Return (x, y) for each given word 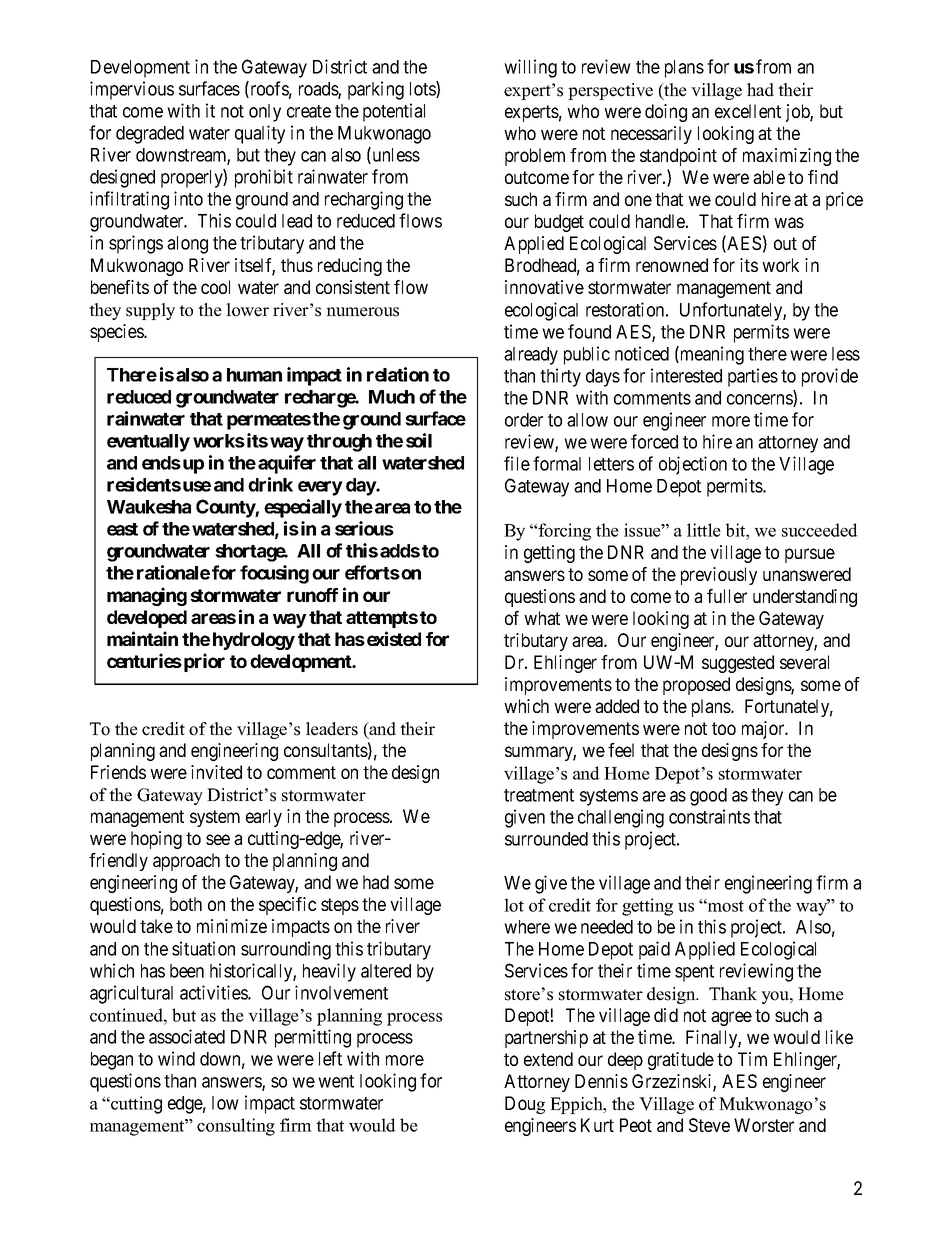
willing (530, 68)
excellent (748, 111)
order (524, 420)
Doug (525, 1105)
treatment (539, 795)
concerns (760, 400)
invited (216, 772)
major (764, 730)
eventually (148, 443)
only (265, 113)
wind (176, 1058)
